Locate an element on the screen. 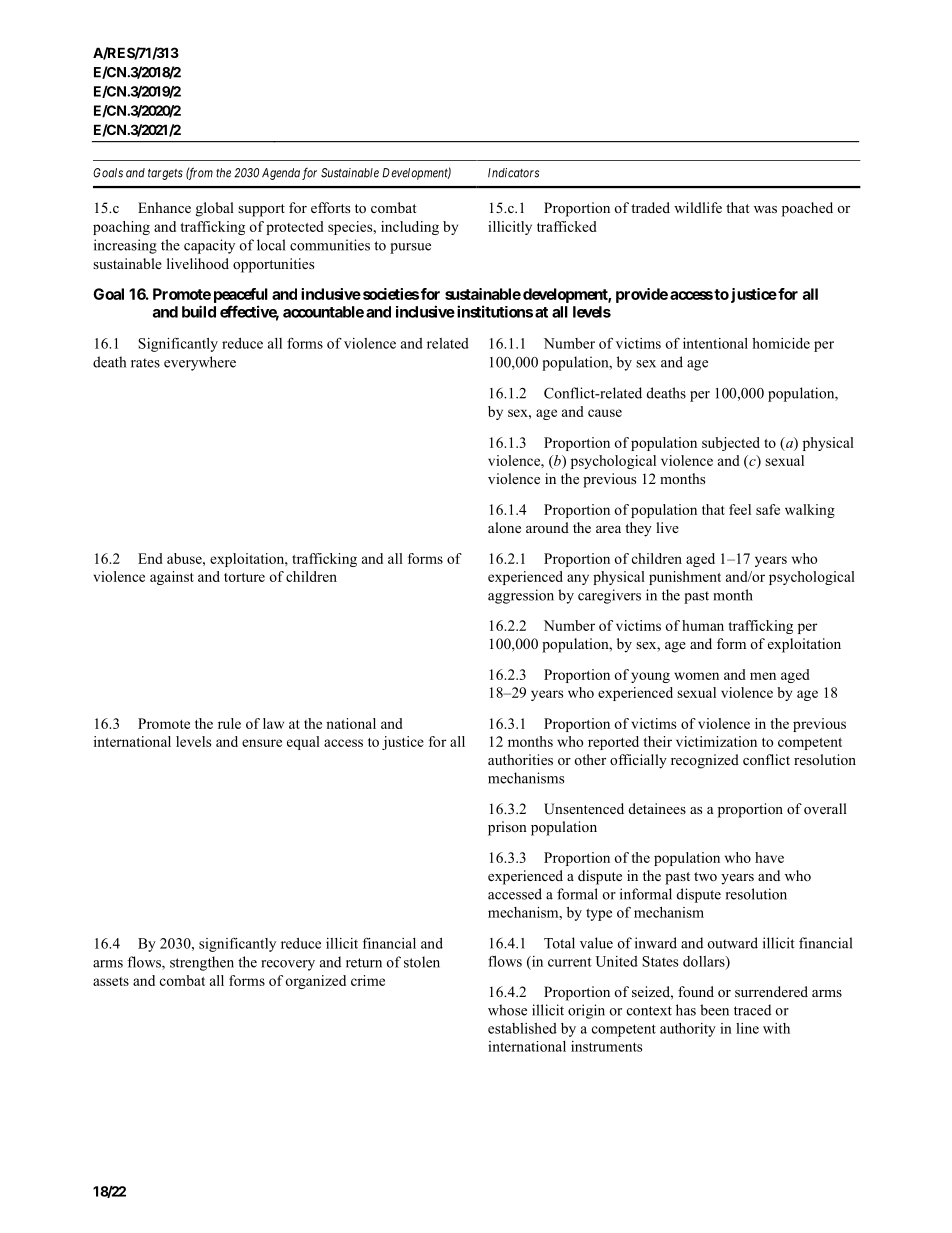 Image resolution: width=952 pixels, height=1233 pixels. human is located at coordinates (703, 625).
